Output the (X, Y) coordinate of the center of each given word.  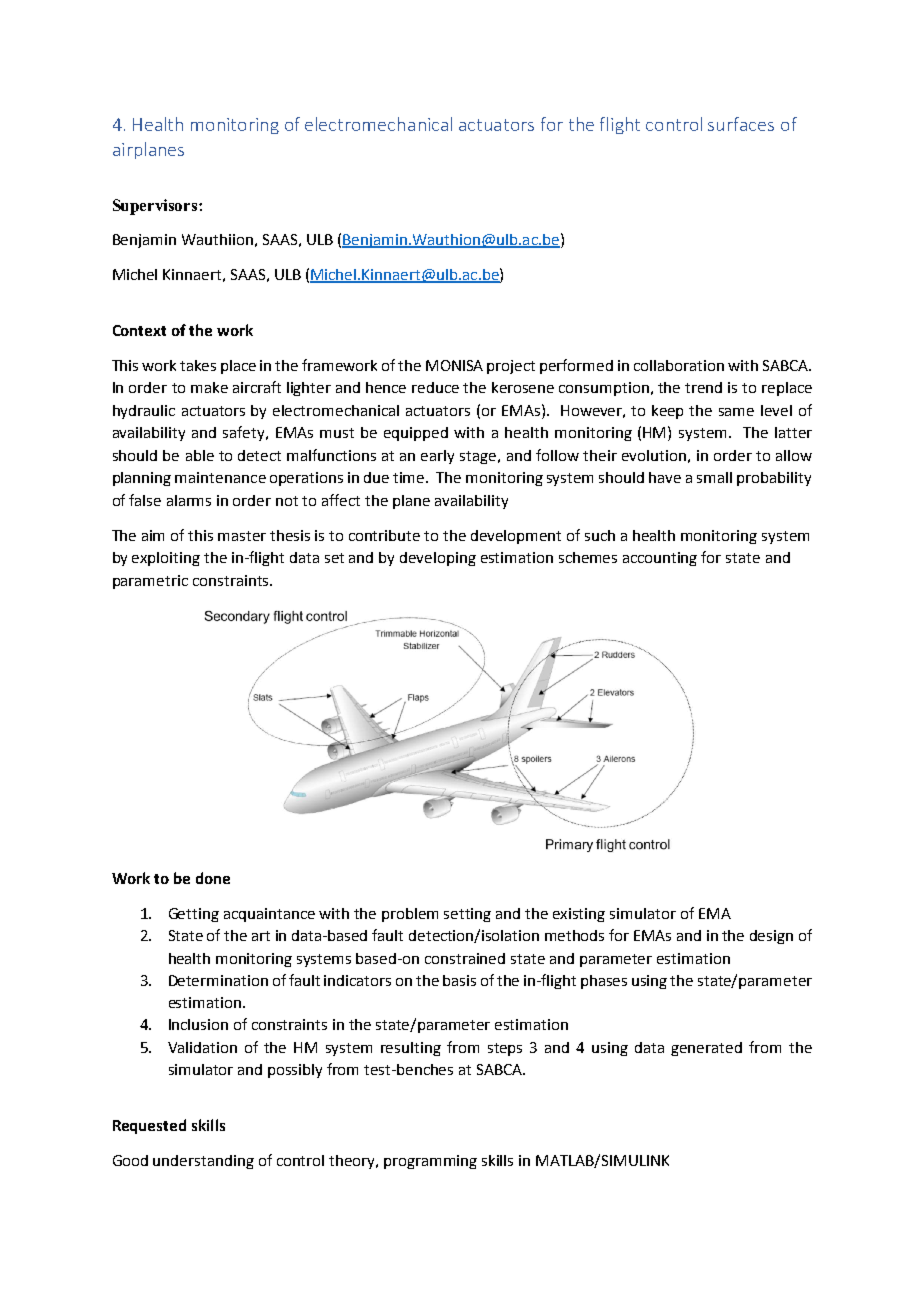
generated (706, 1049)
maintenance (220, 477)
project (511, 367)
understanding (203, 1162)
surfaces (741, 124)
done (213, 878)
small (714, 477)
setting (467, 915)
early (437, 457)
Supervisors (156, 207)
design (771, 937)
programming (430, 1162)
